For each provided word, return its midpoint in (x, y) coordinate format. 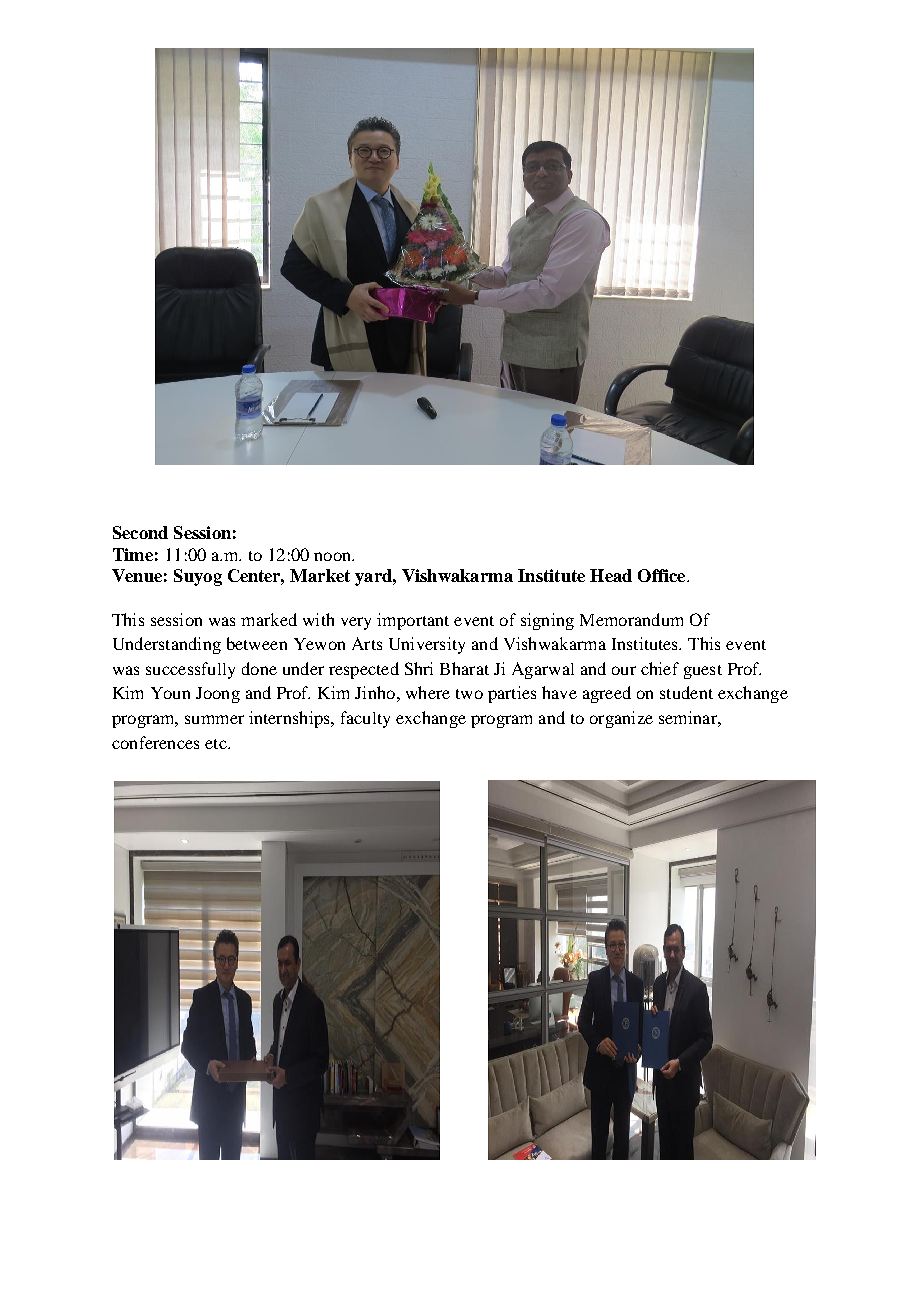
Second (140, 532)
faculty (365, 719)
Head (611, 575)
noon (333, 556)
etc (217, 744)
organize (621, 719)
